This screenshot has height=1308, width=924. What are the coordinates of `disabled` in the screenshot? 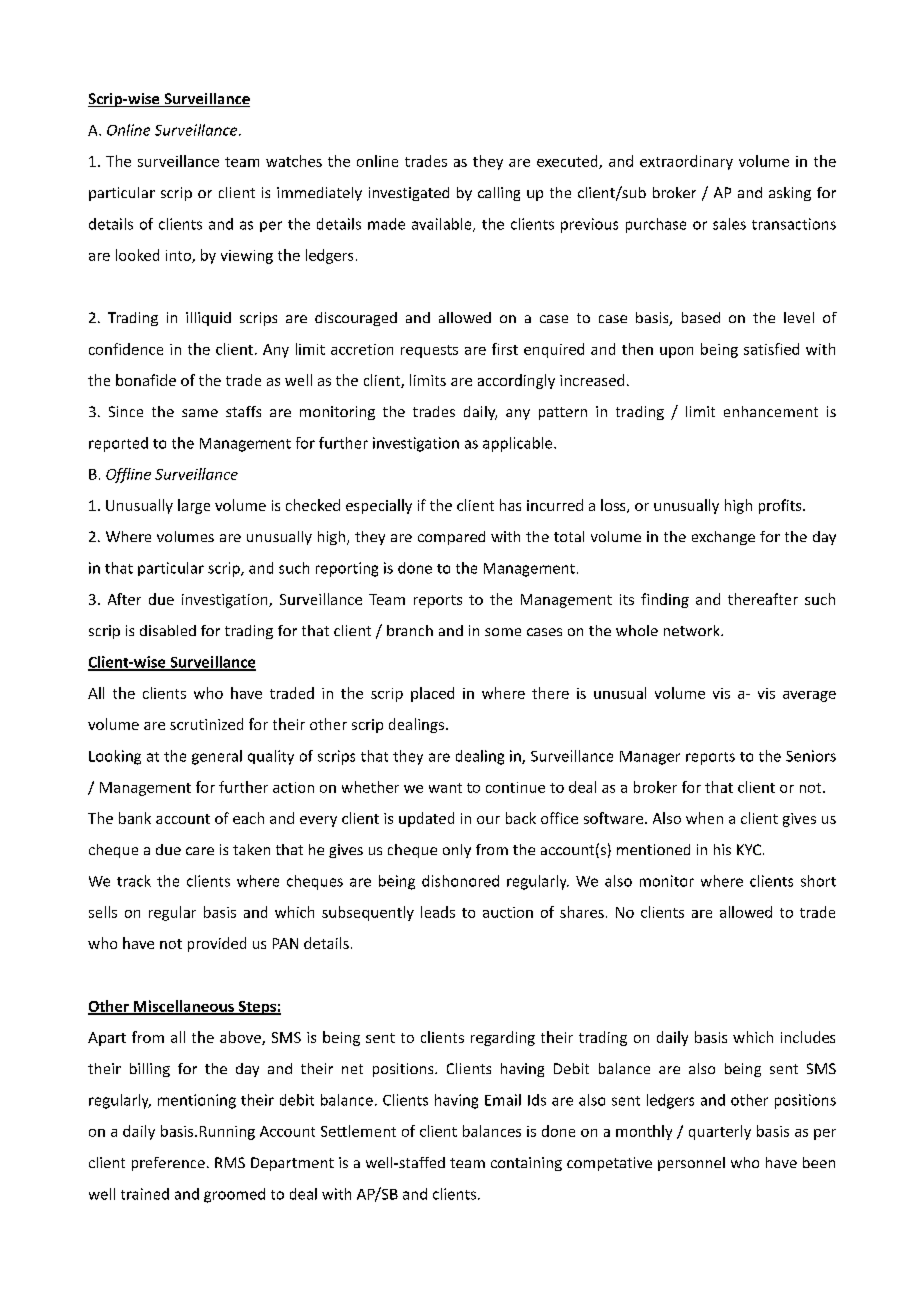 It's located at (168, 630).
